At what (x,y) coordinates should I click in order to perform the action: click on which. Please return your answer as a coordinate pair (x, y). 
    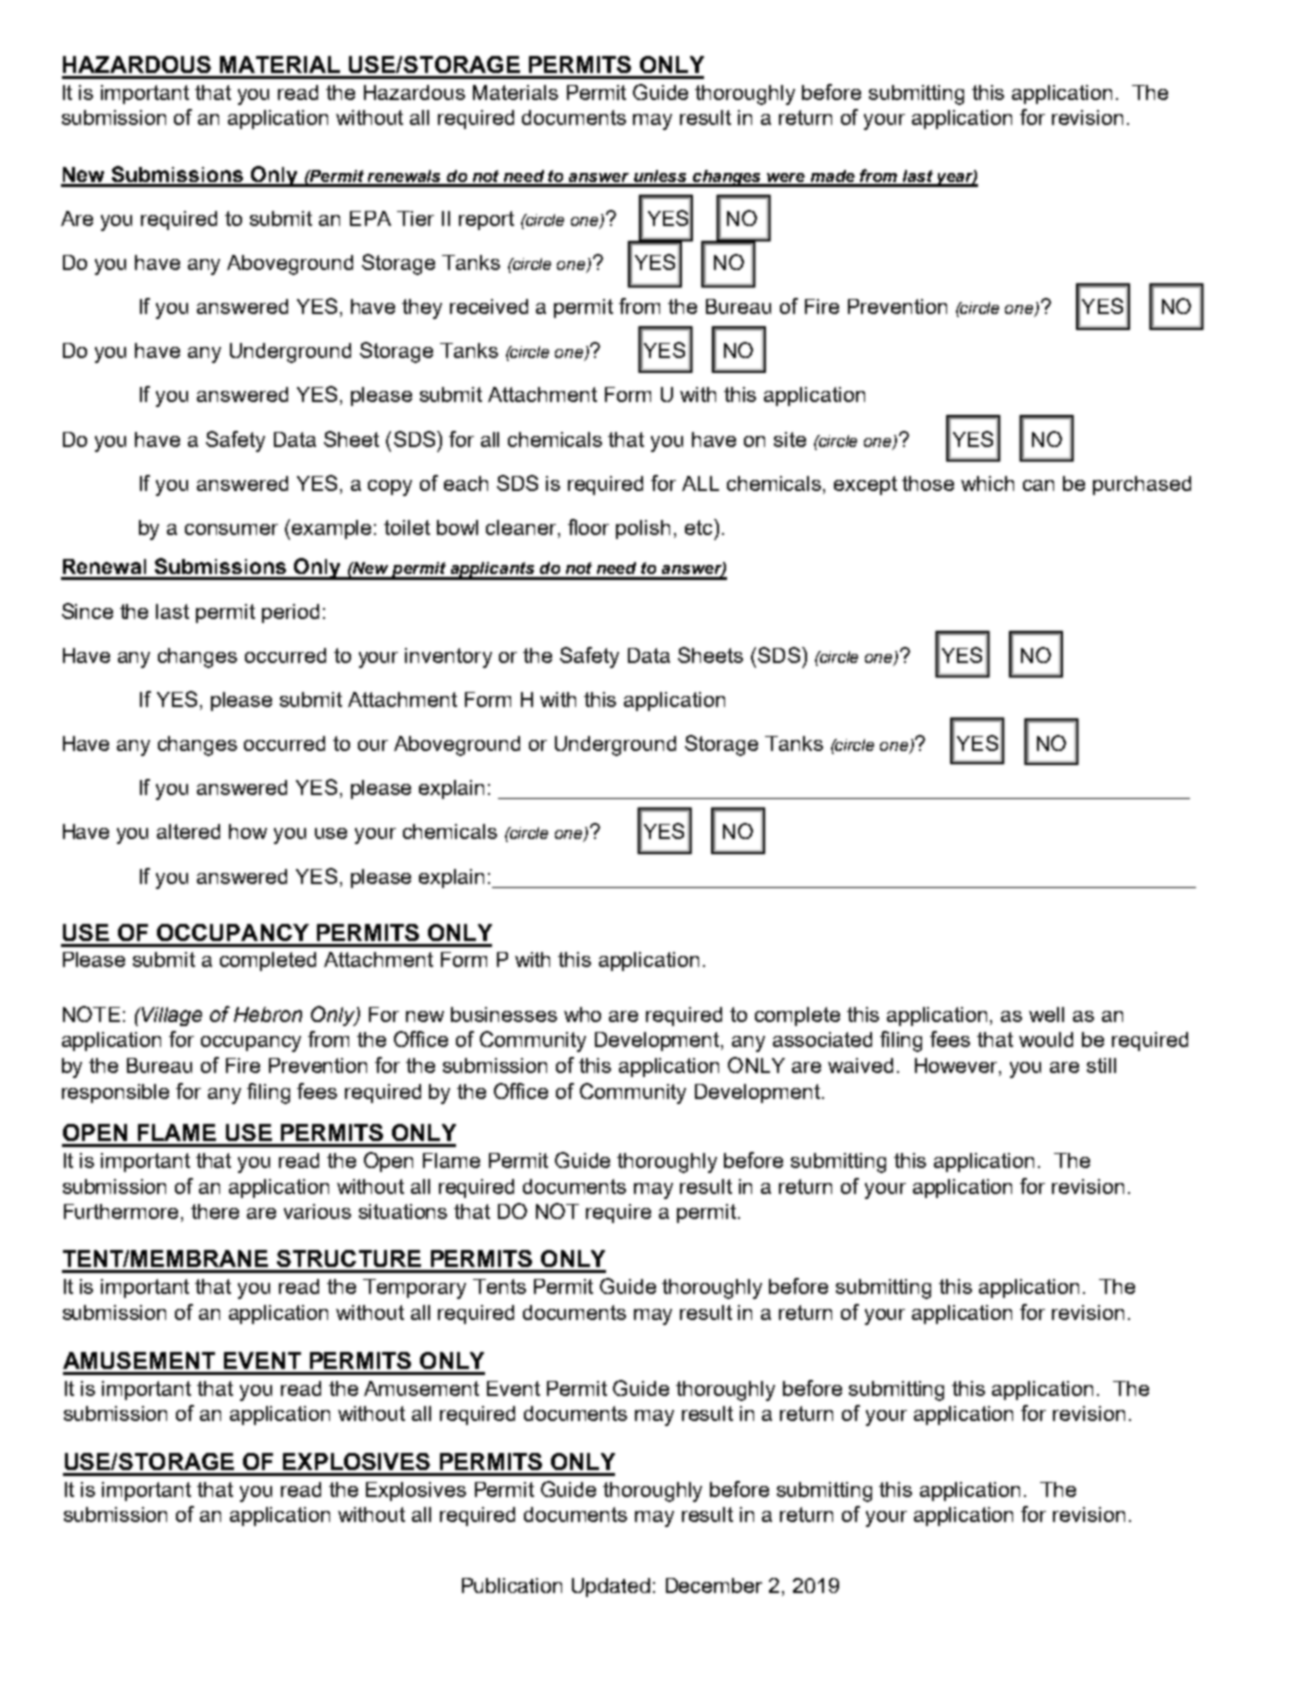
    Looking at the image, I should click on (987, 483).
